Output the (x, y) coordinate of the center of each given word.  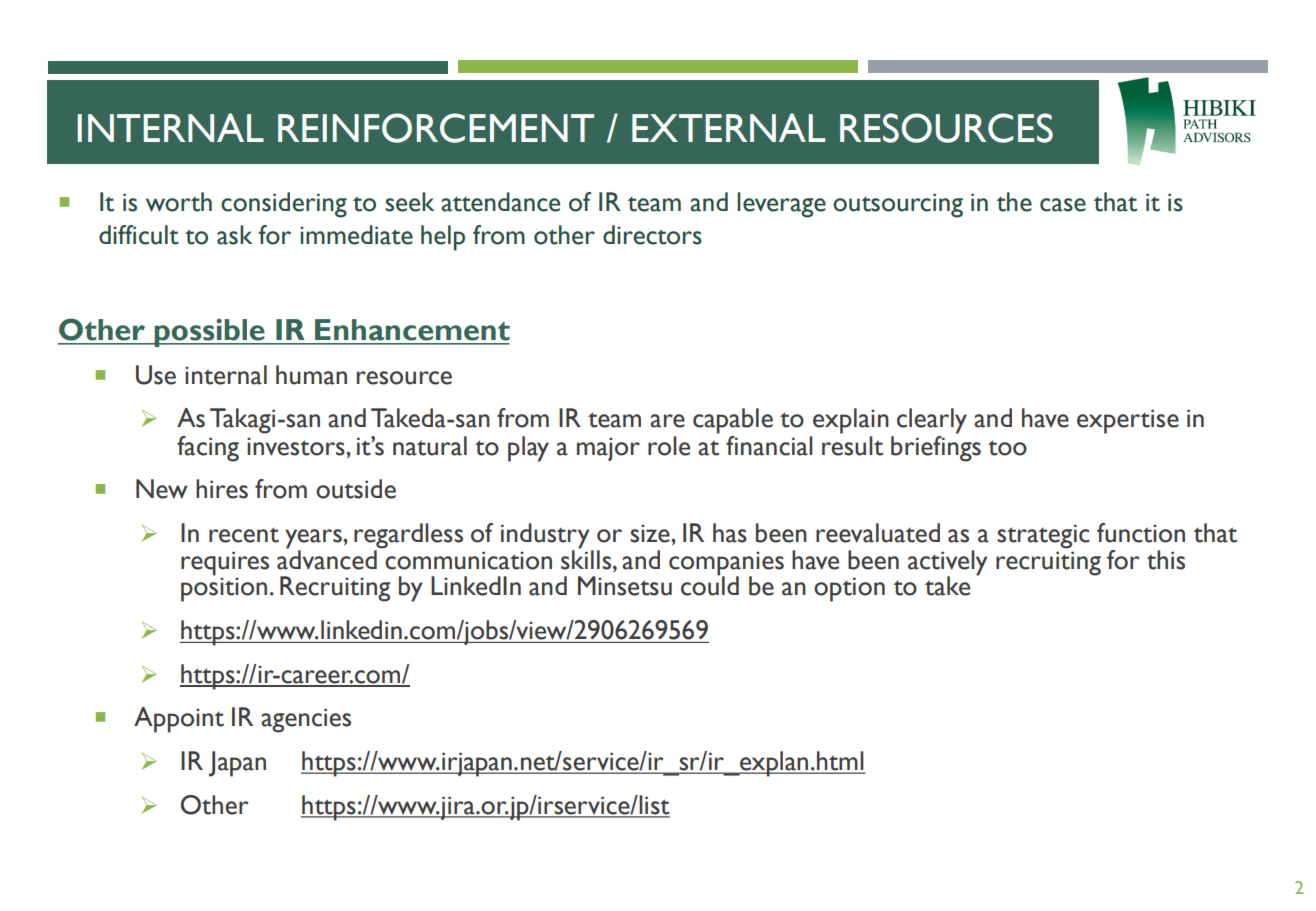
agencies (306, 720)
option (849, 589)
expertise (1128, 421)
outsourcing (898, 205)
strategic (1043, 536)
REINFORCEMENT (436, 128)
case (1063, 205)
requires (225, 563)
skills (587, 559)
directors (652, 235)
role (669, 446)
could (710, 585)
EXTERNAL (728, 127)
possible (209, 332)
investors (297, 446)
